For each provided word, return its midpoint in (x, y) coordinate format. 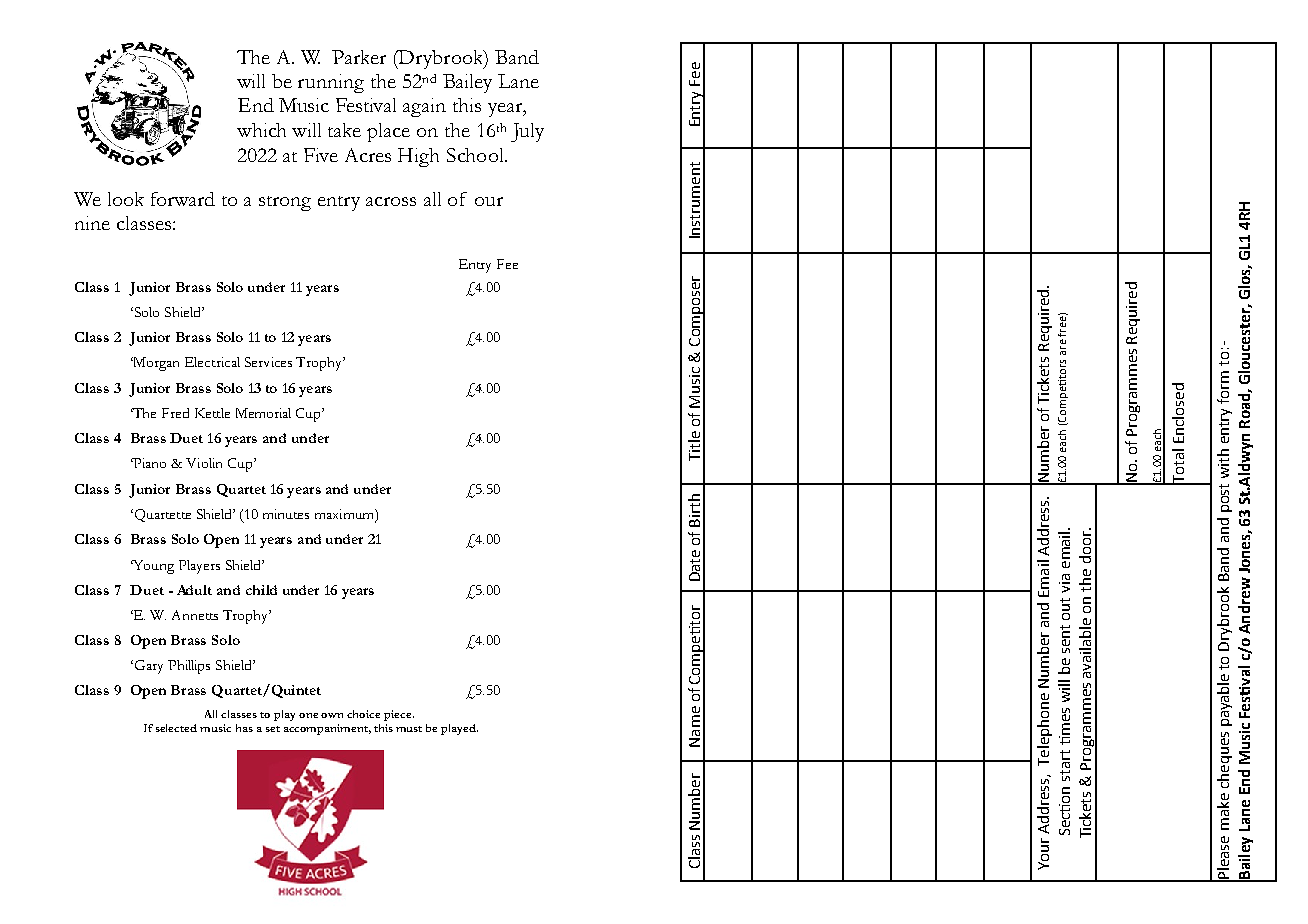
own (332, 715)
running (331, 83)
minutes (286, 514)
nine (92, 223)
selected (176, 728)
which (261, 130)
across (391, 201)
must (409, 729)
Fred (175, 413)
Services (268, 362)
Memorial (263, 413)
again (424, 107)
